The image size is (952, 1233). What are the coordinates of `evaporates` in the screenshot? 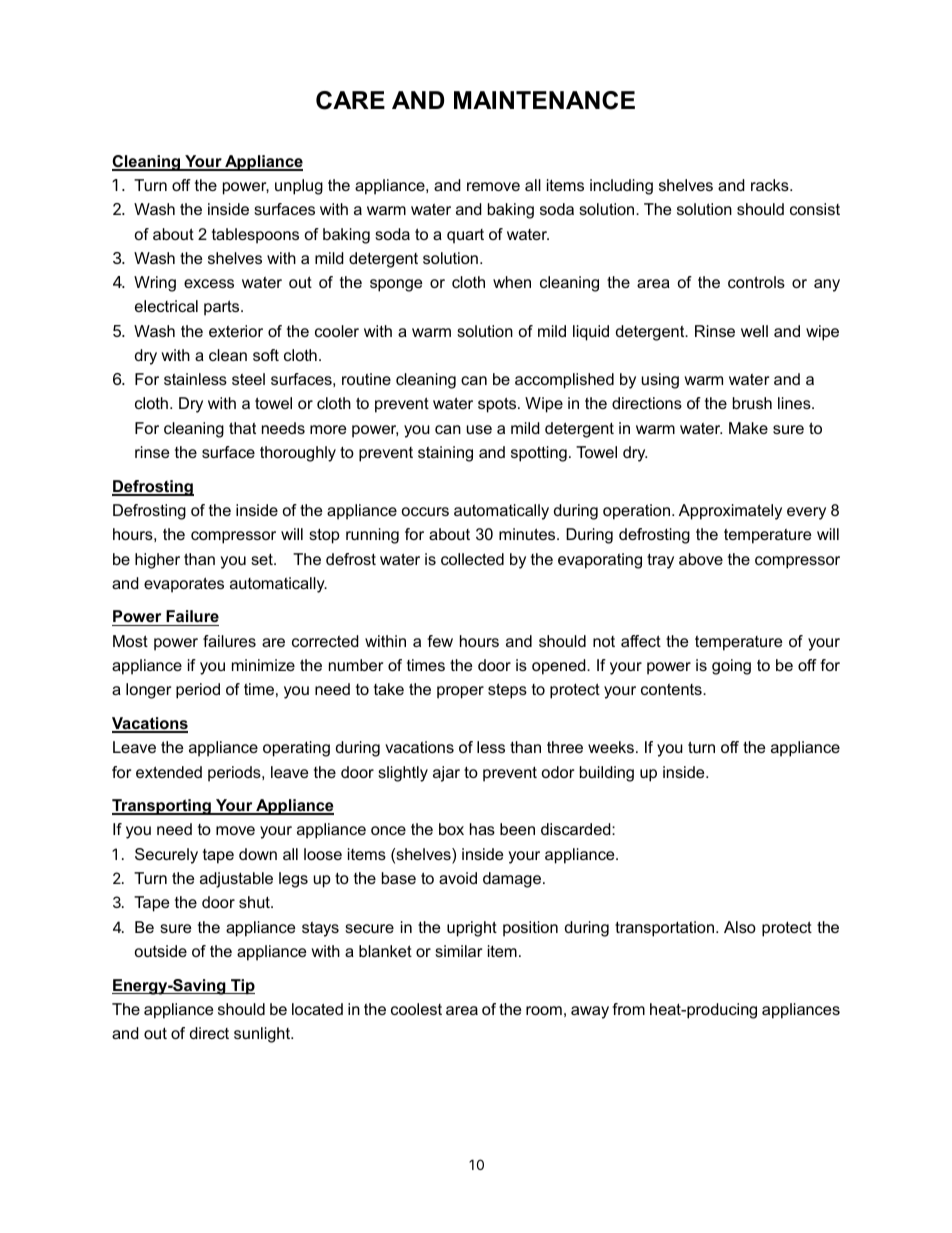 It's located at (184, 585).
